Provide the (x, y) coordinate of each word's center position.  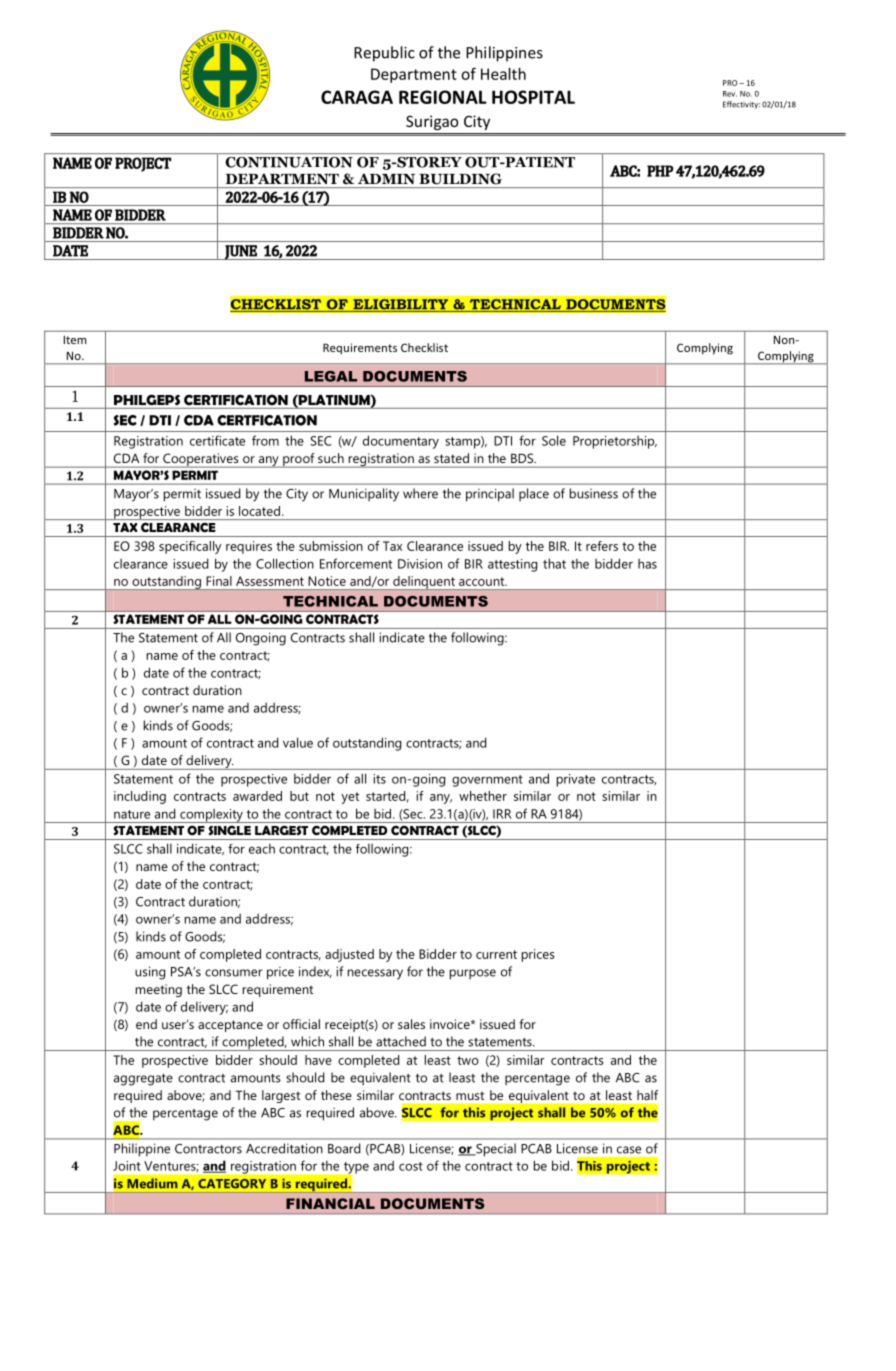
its (379, 779)
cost (411, 1166)
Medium (152, 1183)
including (140, 797)
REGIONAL (443, 97)
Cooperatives (201, 460)
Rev (730, 94)
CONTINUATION (289, 162)
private (576, 780)
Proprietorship (615, 442)
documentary (401, 442)
